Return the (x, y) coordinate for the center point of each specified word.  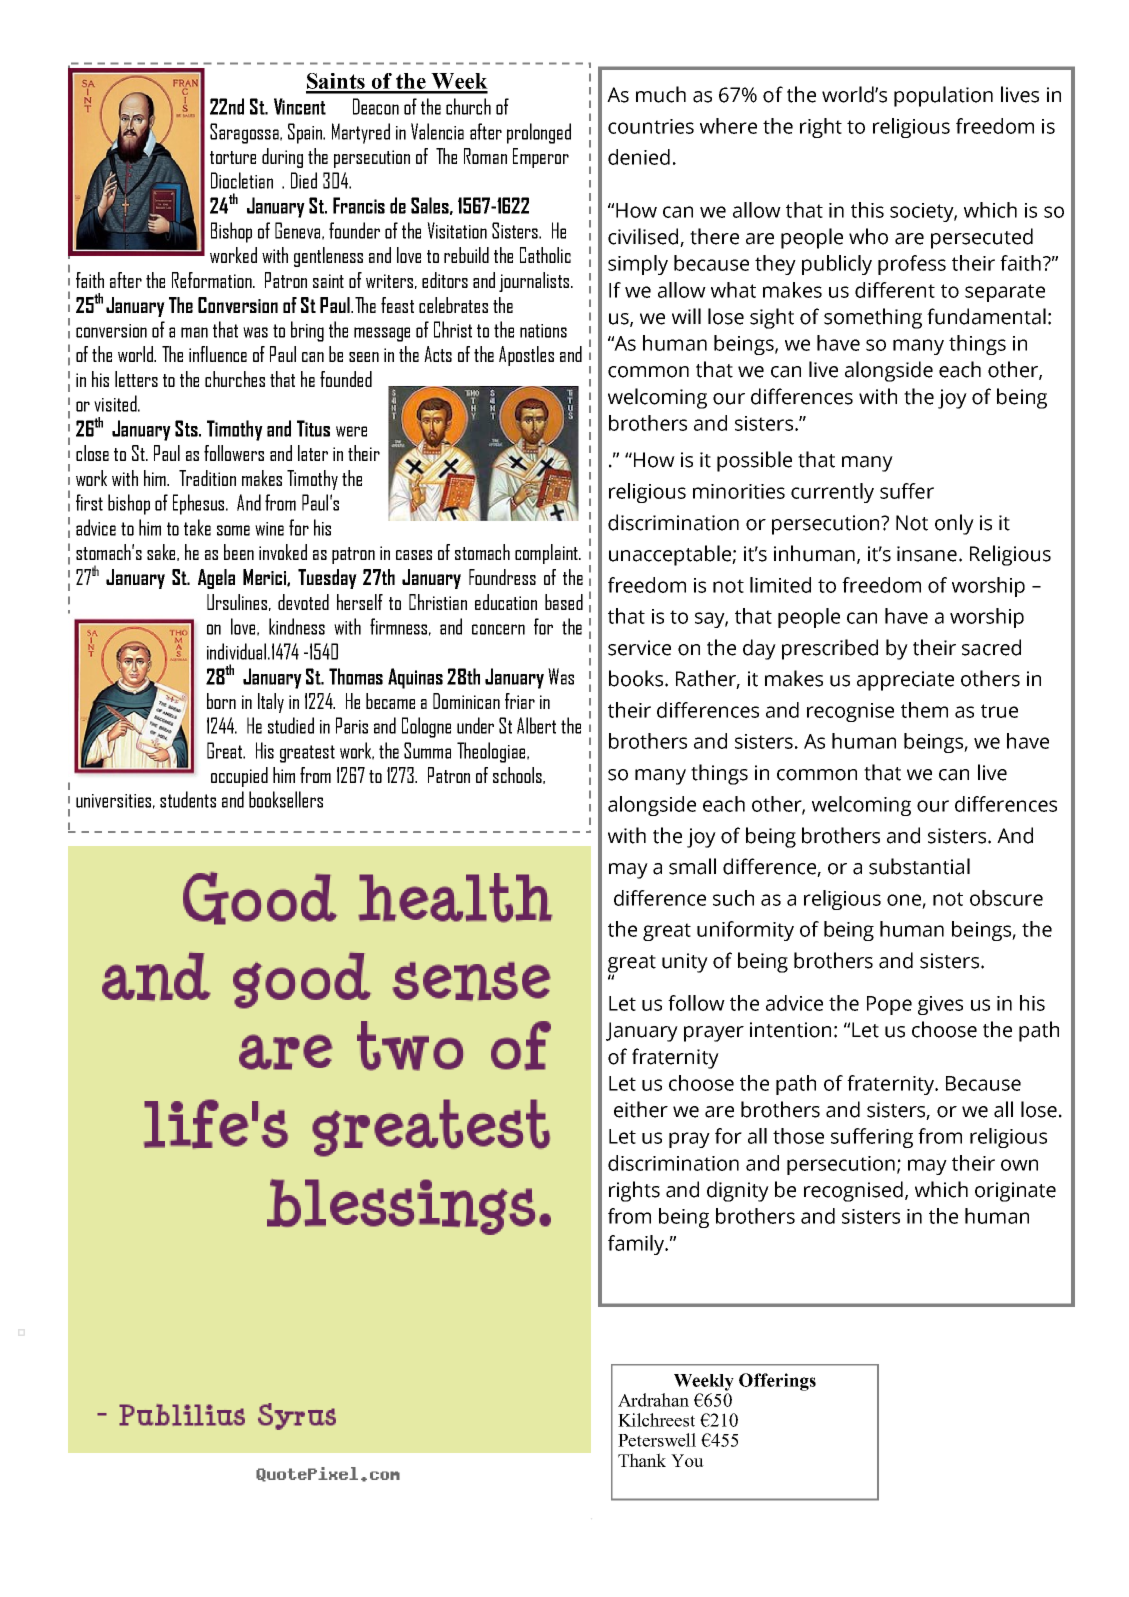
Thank (642, 1460)
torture (233, 157)
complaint (547, 554)
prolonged (539, 133)
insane (927, 554)
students (188, 799)
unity (685, 963)
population (943, 96)
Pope (889, 1005)
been (239, 552)
